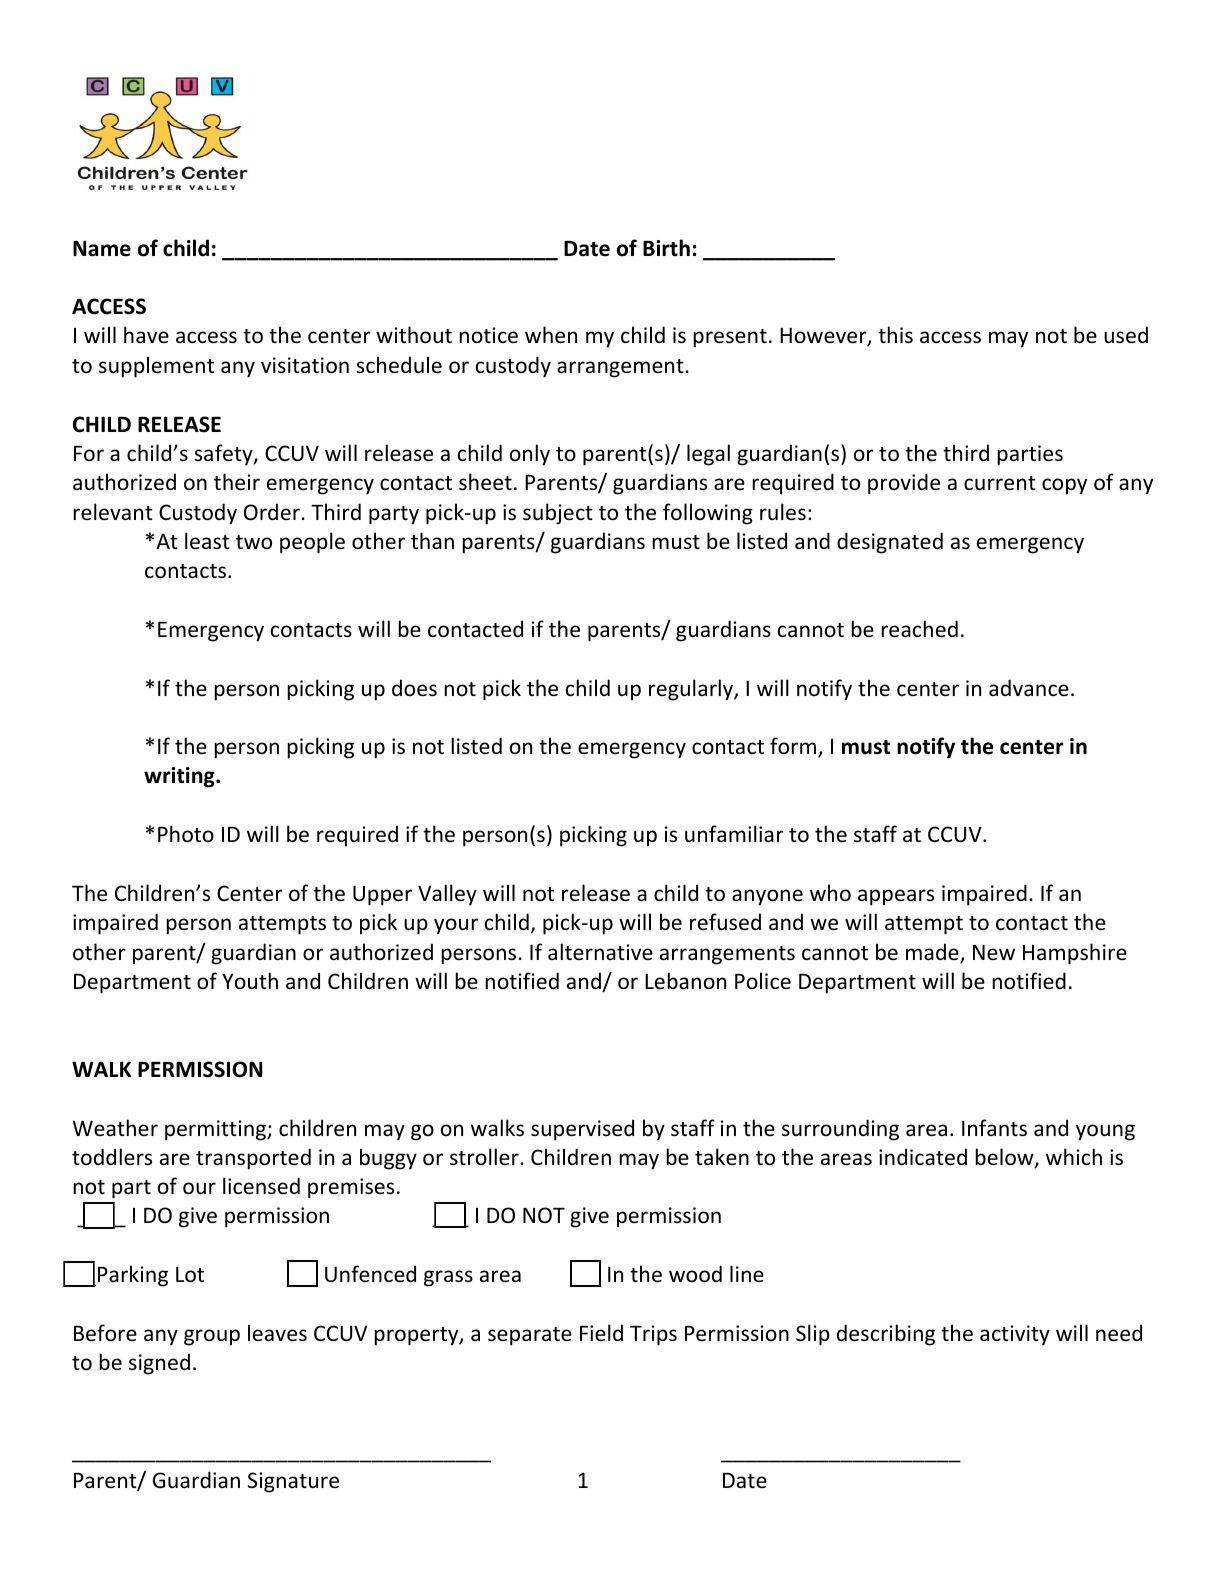  What do you see at coordinates (293, 1482) in the document?
I see `Signature` at bounding box center [293, 1482].
